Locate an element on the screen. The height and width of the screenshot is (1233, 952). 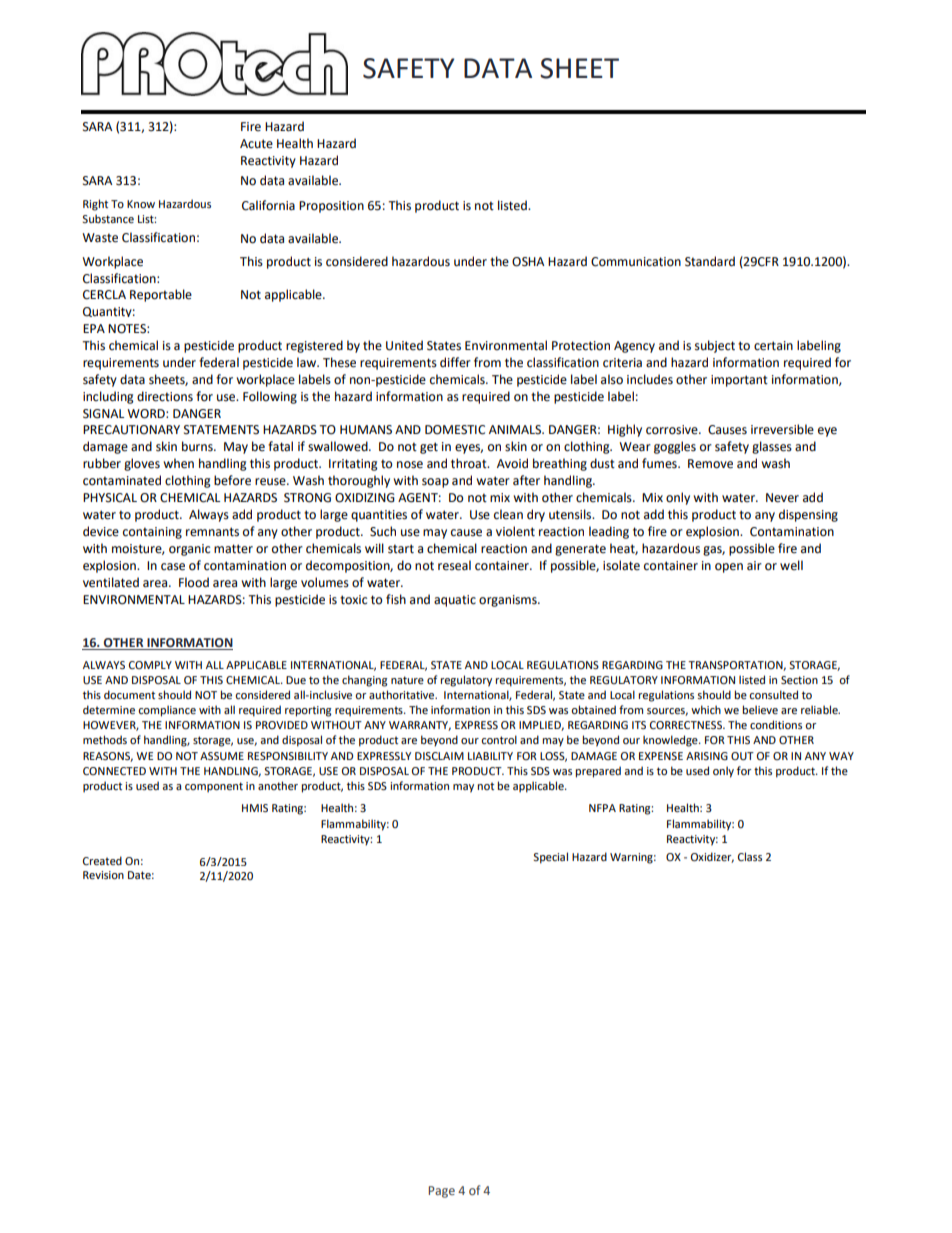
Special is located at coordinates (550, 858).
